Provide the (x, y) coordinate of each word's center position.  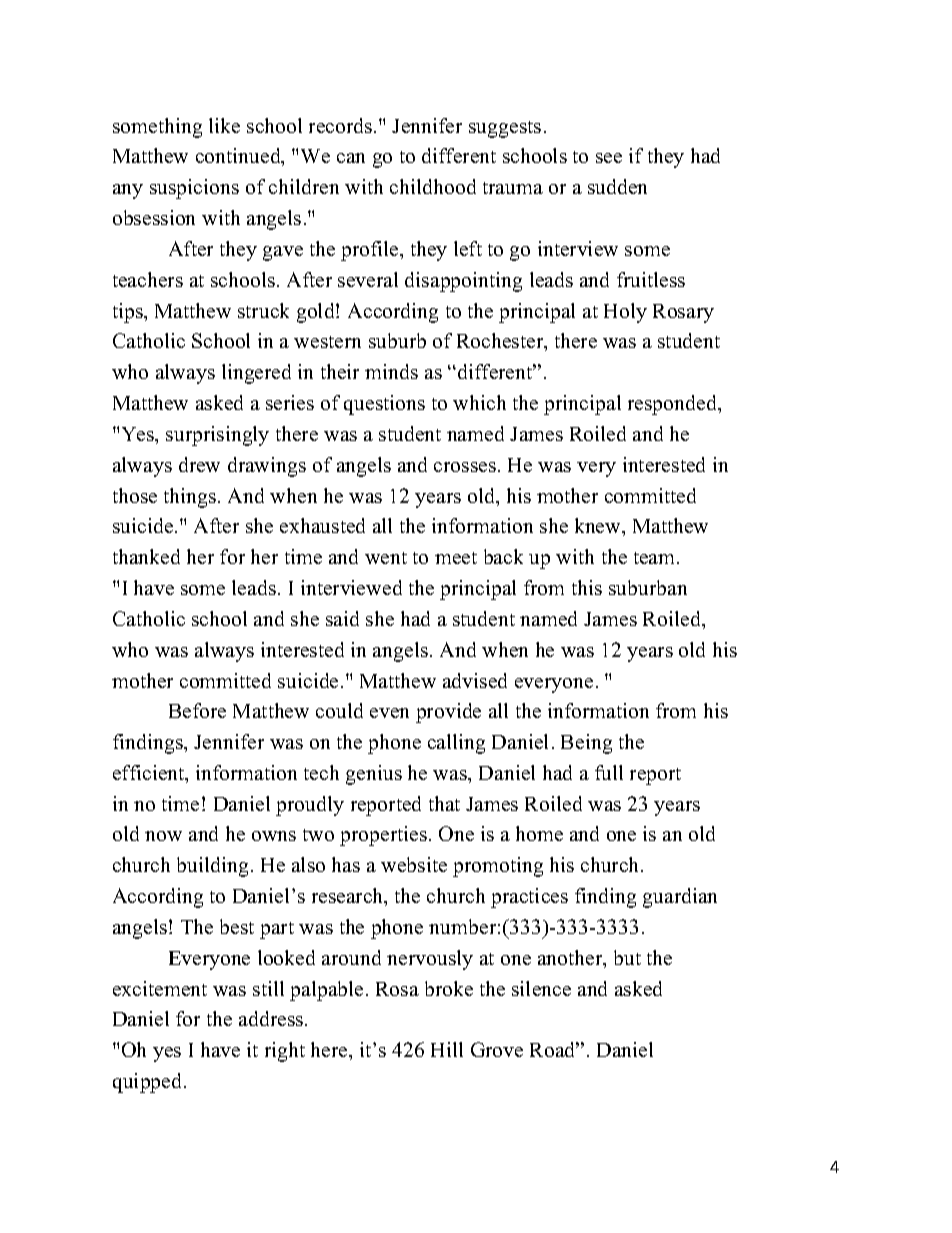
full (609, 772)
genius (374, 775)
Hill (447, 1049)
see (609, 158)
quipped (149, 1083)
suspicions (194, 189)
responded (674, 405)
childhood (433, 186)
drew (199, 464)
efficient (150, 774)
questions (384, 405)
